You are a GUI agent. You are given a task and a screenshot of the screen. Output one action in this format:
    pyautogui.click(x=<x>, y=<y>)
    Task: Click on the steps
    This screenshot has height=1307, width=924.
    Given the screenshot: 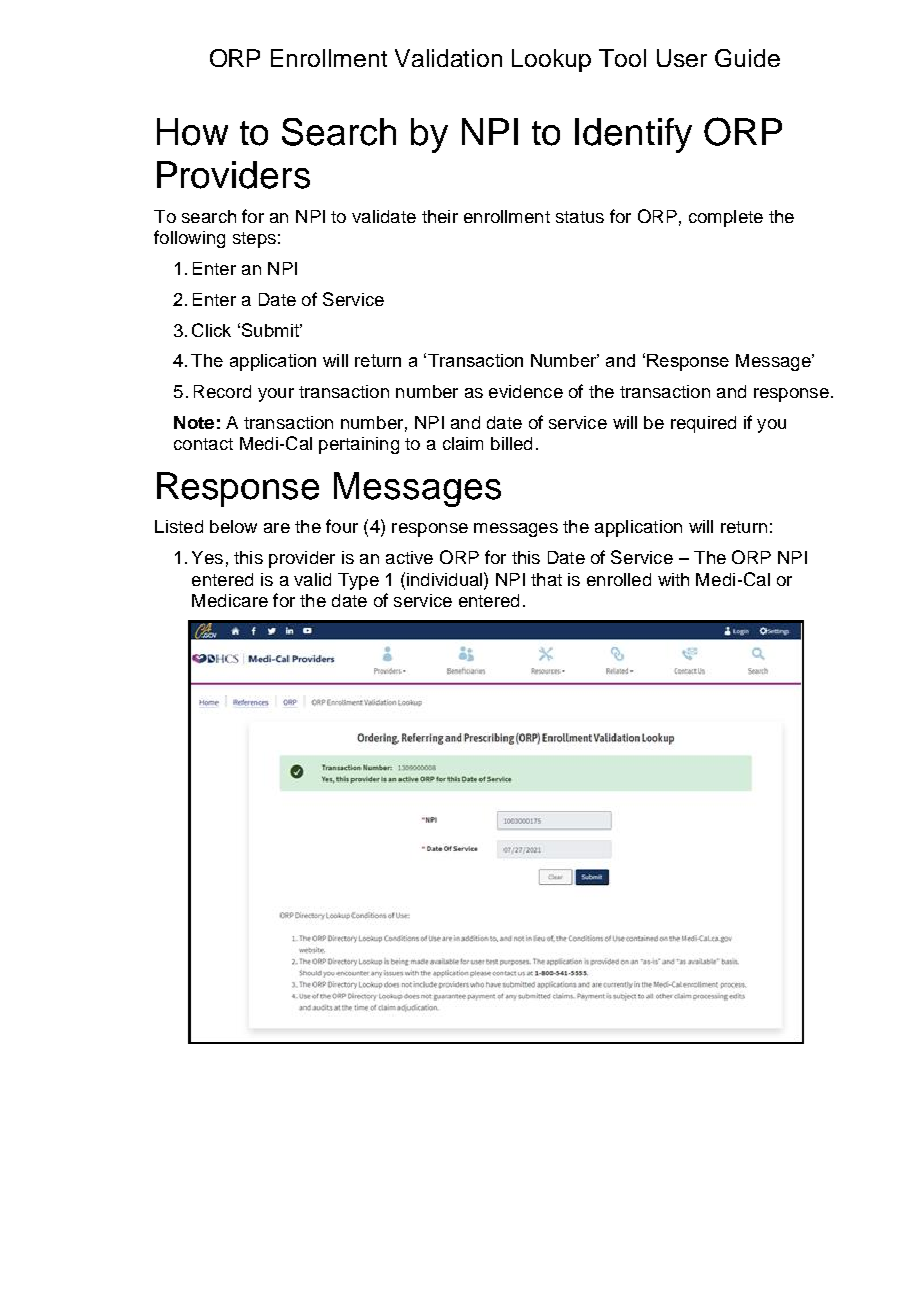 What is the action you would take?
    pyautogui.click(x=254, y=240)
